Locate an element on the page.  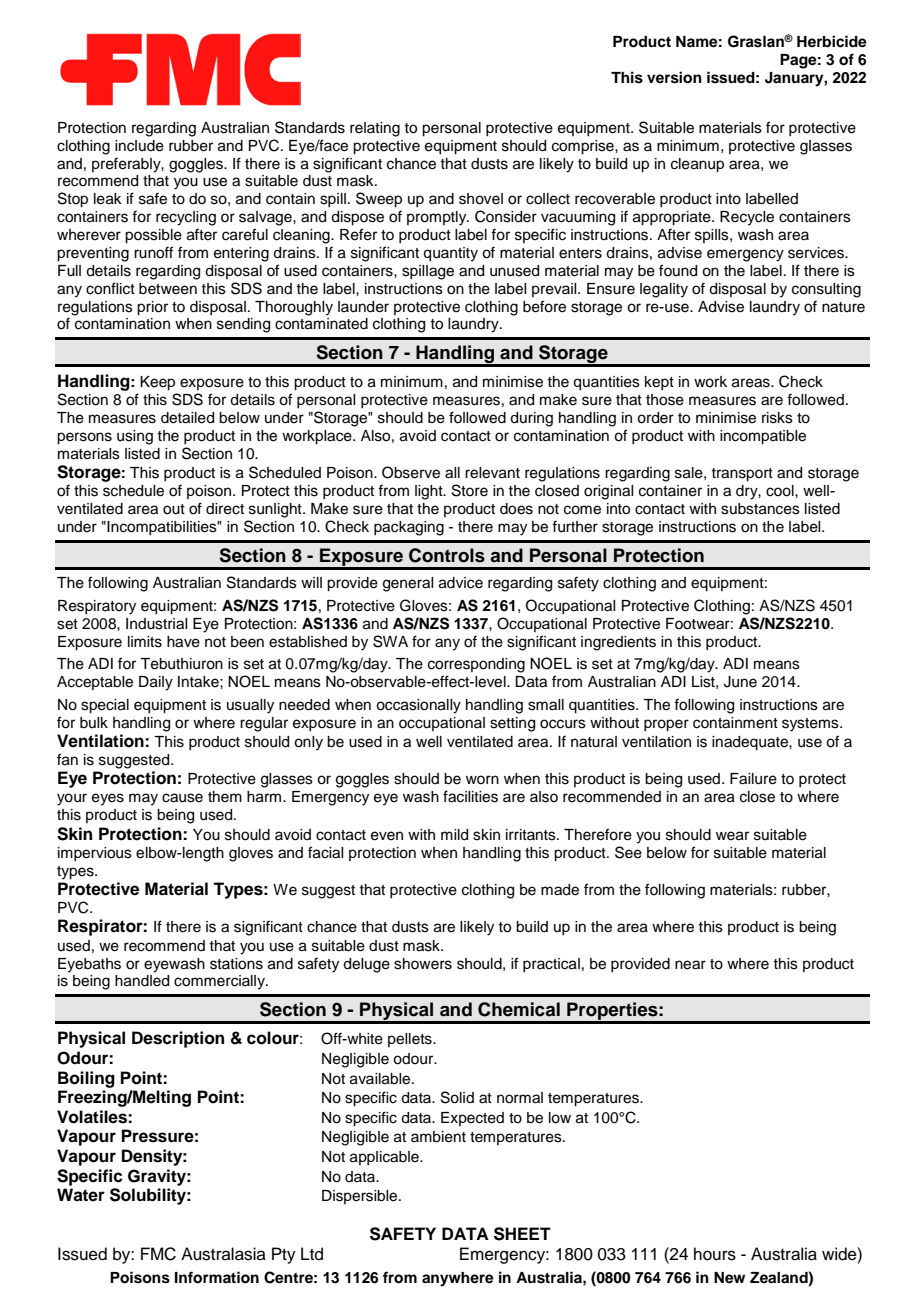
limits is located at coordinates (145, 642).
